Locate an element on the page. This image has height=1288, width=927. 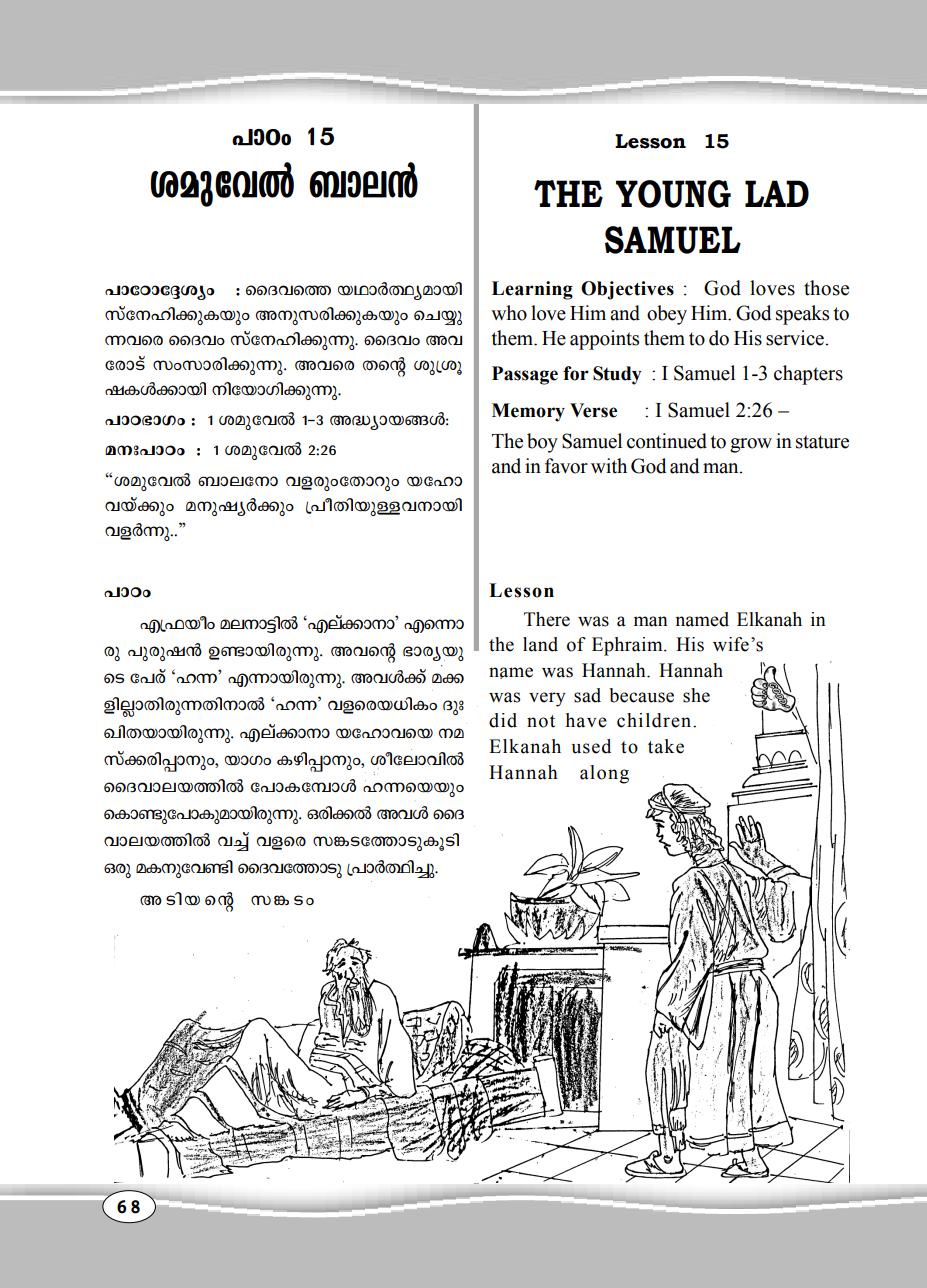
take is located at coordinates (666, 746).
